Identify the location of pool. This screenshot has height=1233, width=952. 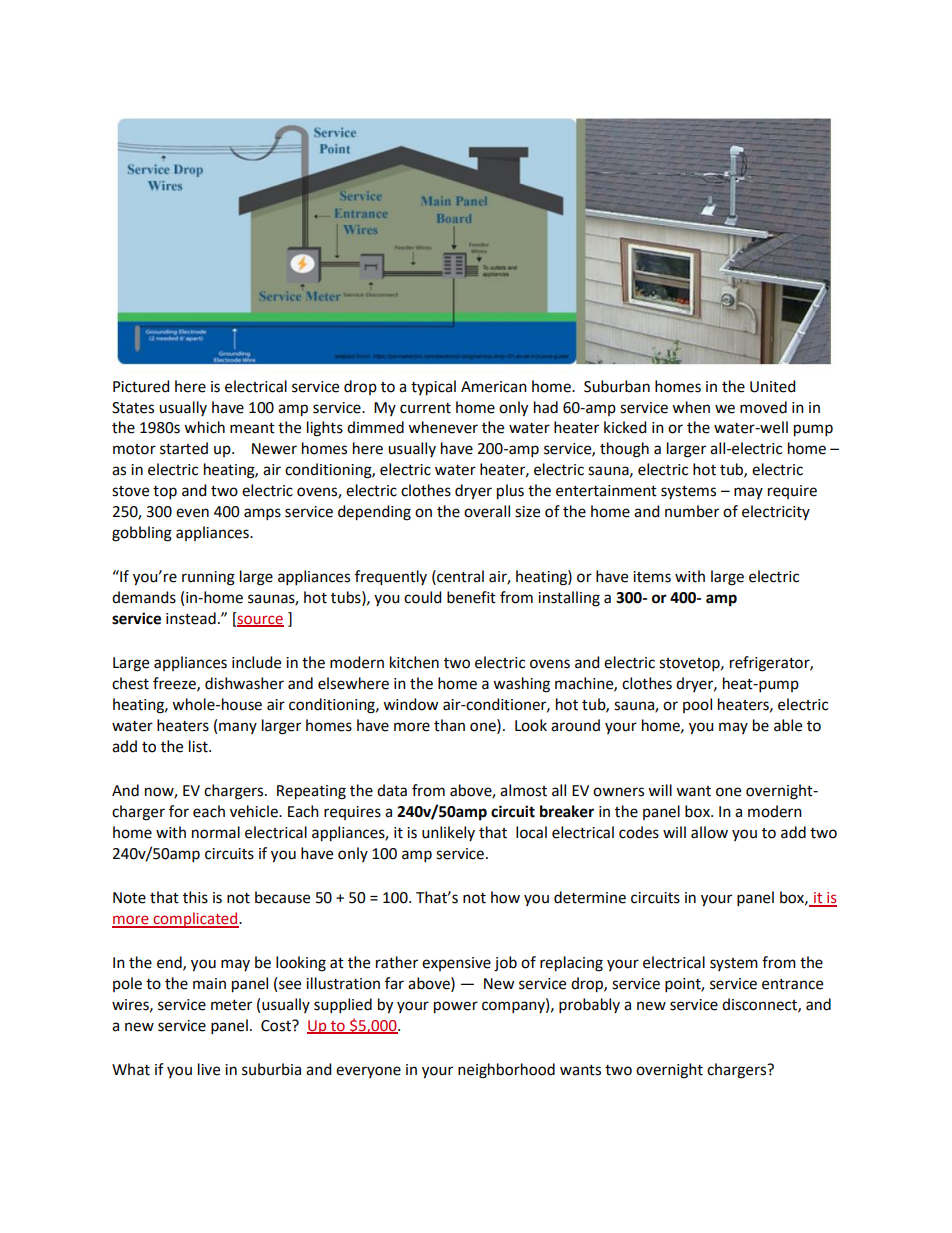
(697, 705).
